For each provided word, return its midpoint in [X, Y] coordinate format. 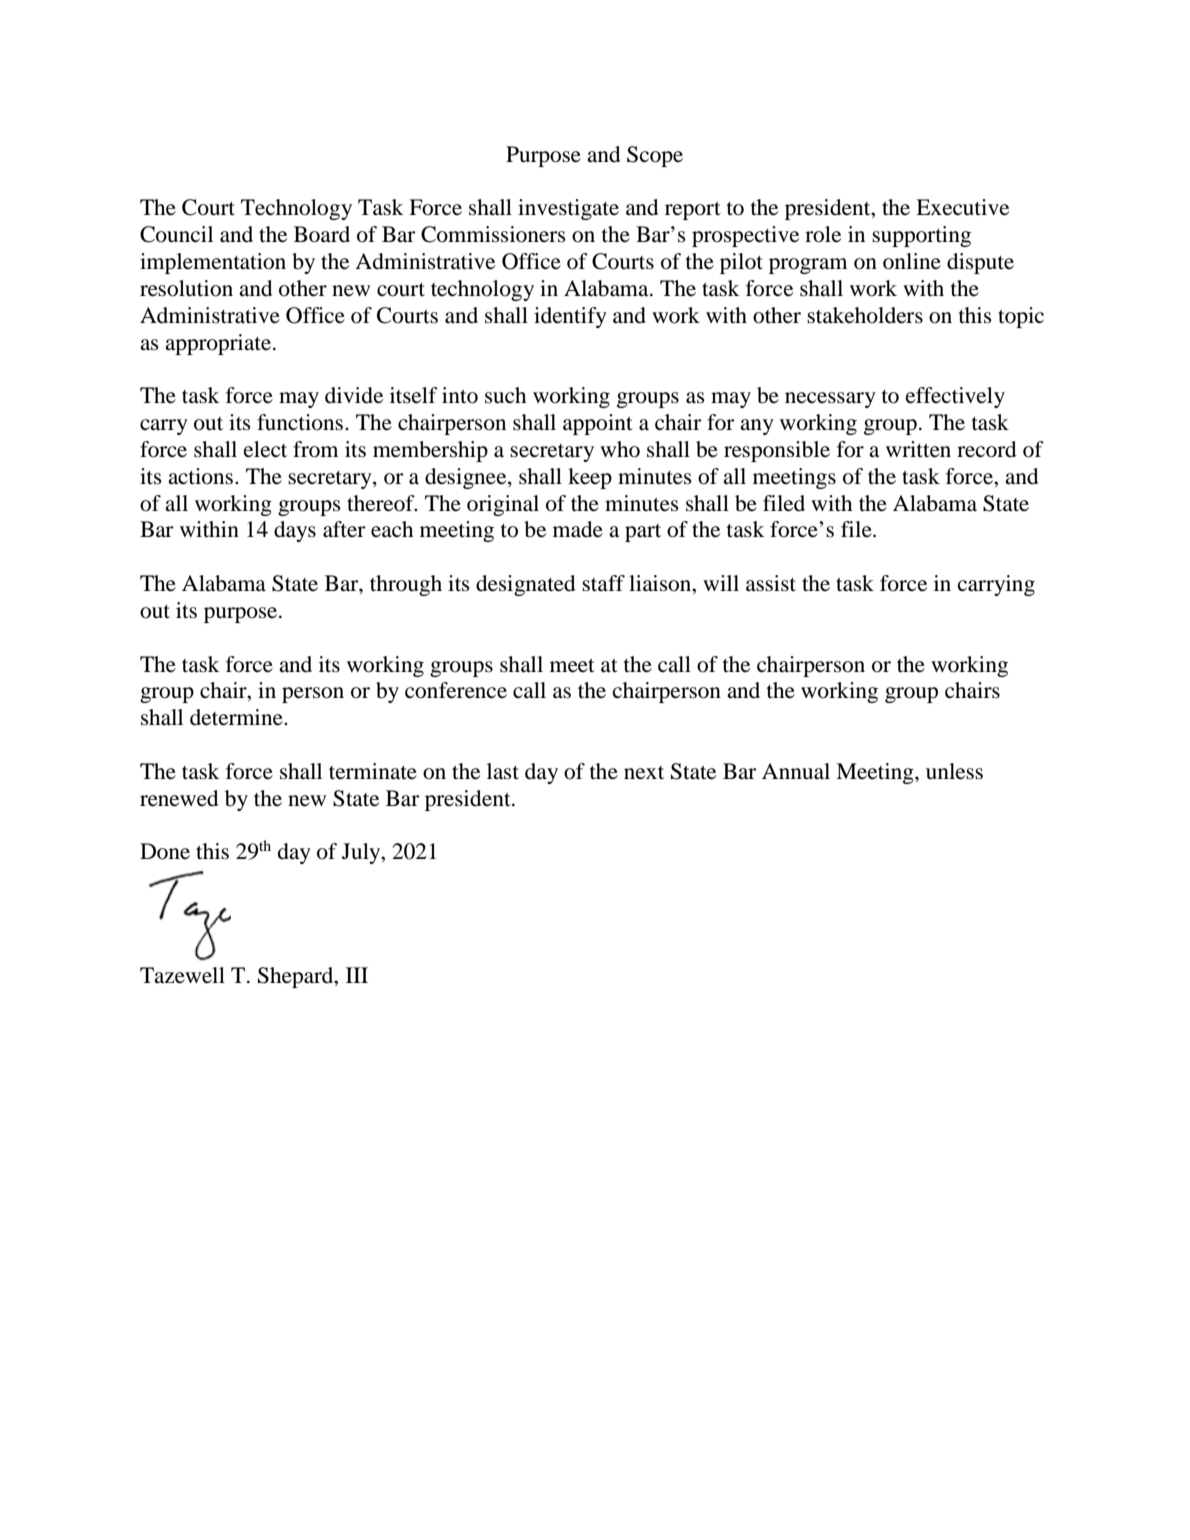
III [357, 975]
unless [954, 771]
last [503, 771]
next [644, 773]
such [505, 395]
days [295, 531]
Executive [962, 207]
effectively [955, 397]
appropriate [219, 344]
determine [237, 717]
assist [771, 583]
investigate [568, 209]
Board [322, 234]
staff [603, 583]
